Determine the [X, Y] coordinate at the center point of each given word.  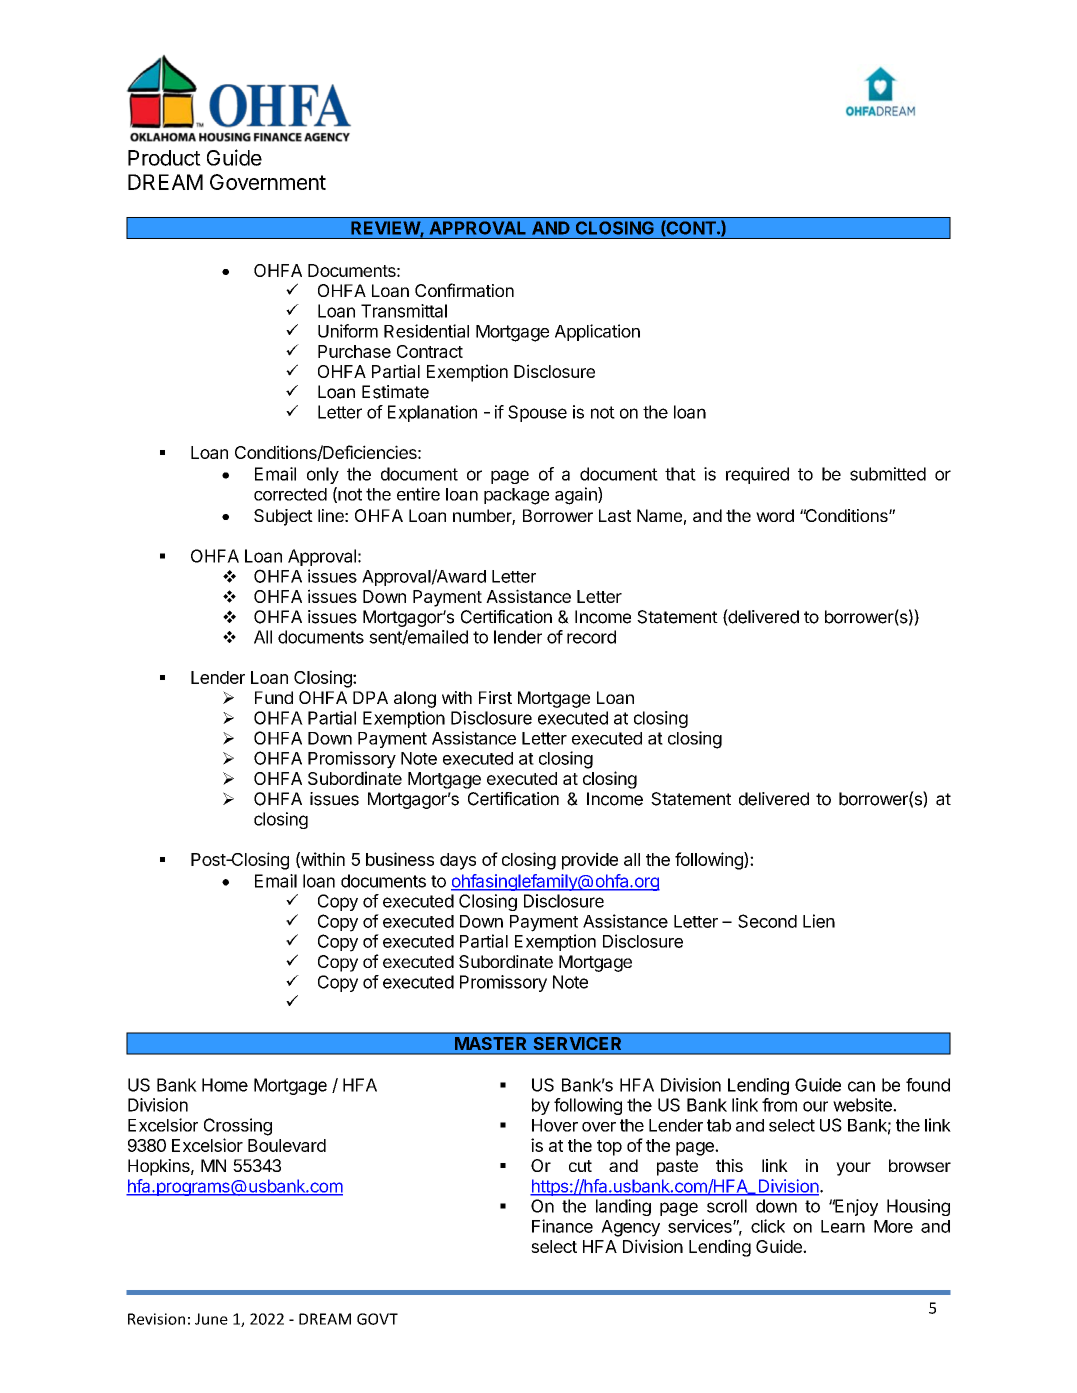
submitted [888, 474]
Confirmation [464, 290]
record [591, 637]
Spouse [537, 413]
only [323, 475]
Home [225, 1085]
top [609, 1148]
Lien [819, 921]
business [400, 859]
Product [164, 158]
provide [590, 861]
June [211, 1319]
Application [597, 332]
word [775, 515]
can [861, 1086]
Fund [274, 697]
